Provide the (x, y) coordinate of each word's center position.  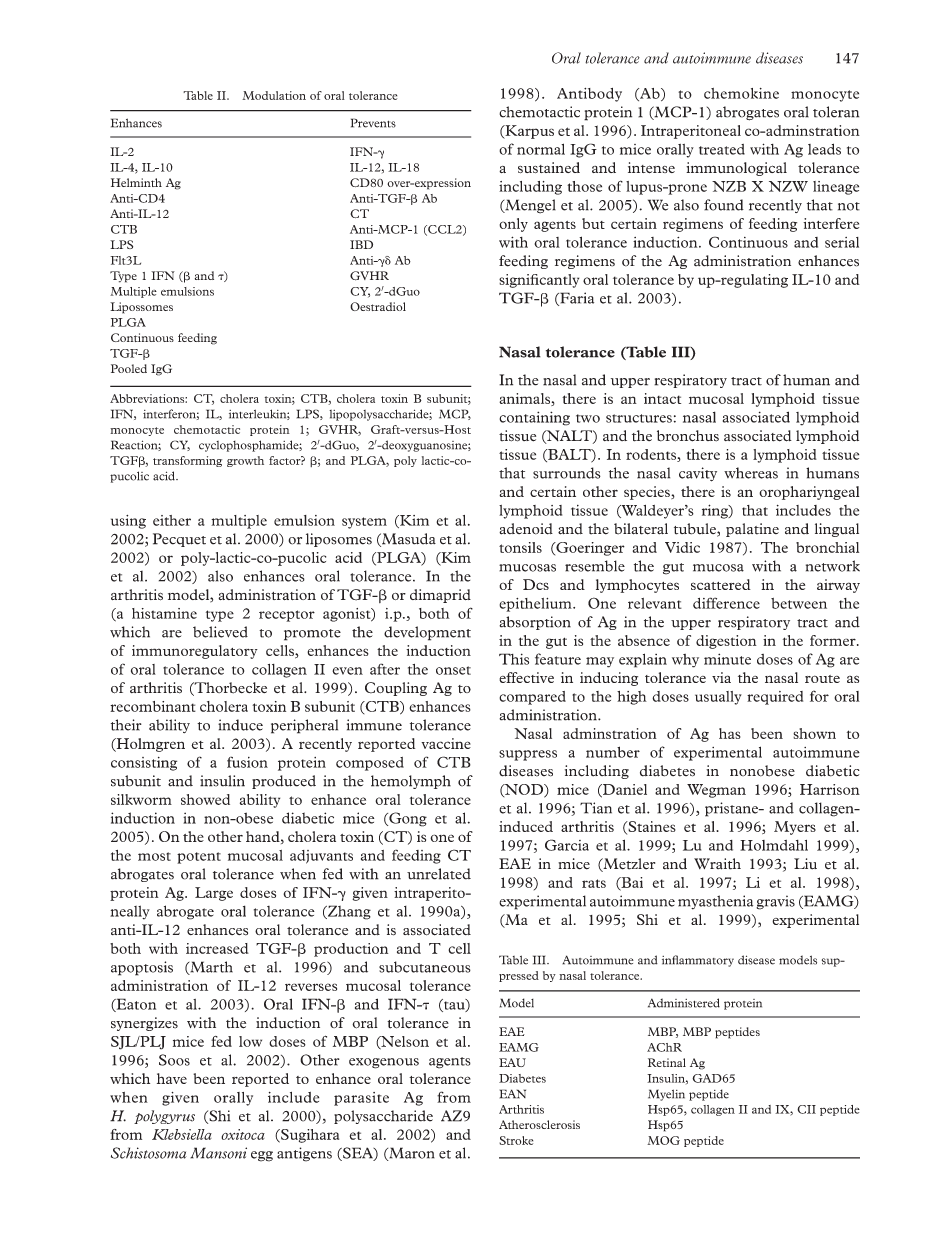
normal (541, 149)
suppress (528, 755)
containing (534, 418)
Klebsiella (182, 1134)
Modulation (274, 95)
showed (205, 799)
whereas (751, 473)
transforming (187, 461)
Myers (795, 828)
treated (722, 149)
